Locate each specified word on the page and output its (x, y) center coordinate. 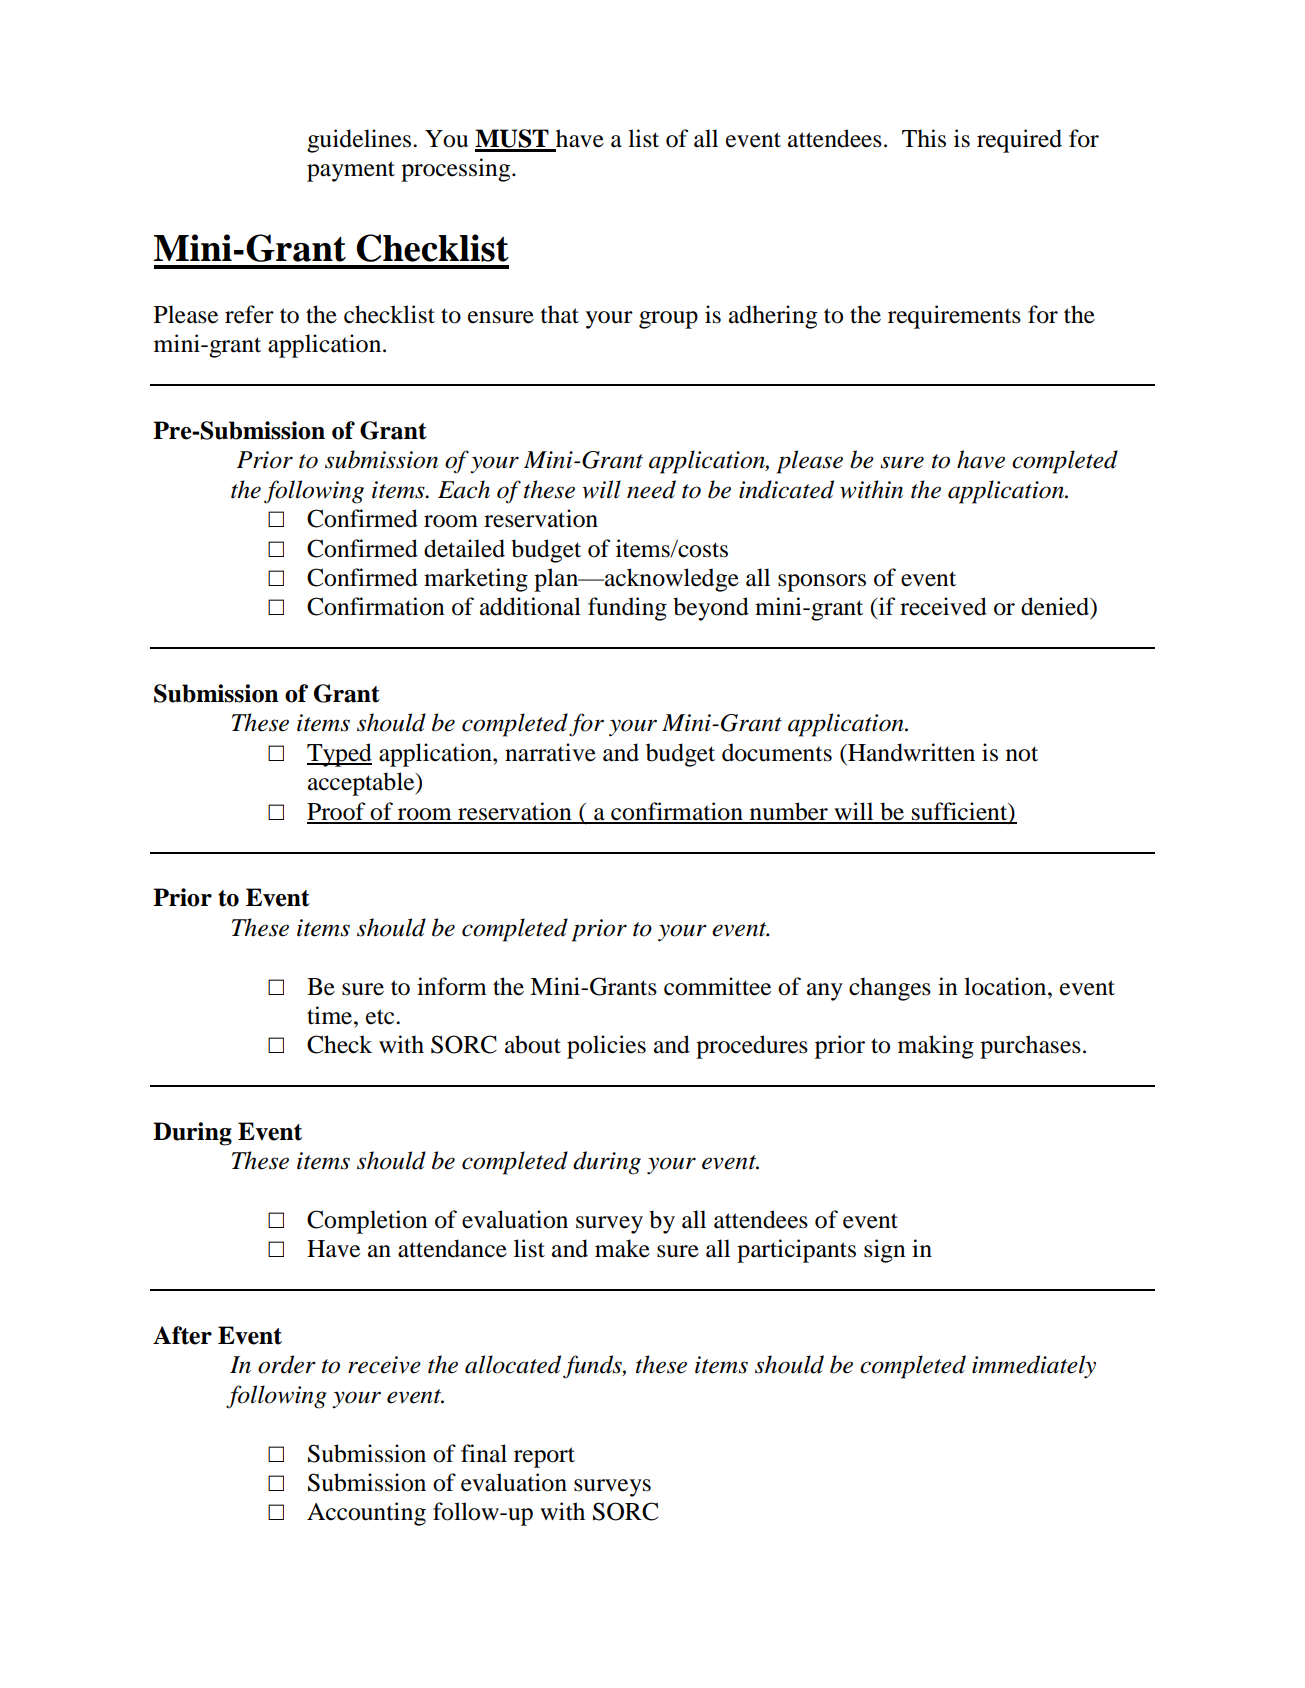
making (936, 1047)
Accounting (366, 1514)
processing (457, 170)
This (924, 138)
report (544, 1457)
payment (351, 171)
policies (606, 1047)
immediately (1034, 1367)
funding (627, 609)
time (331, 1015)
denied (1056, 607)
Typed (339, 755)
